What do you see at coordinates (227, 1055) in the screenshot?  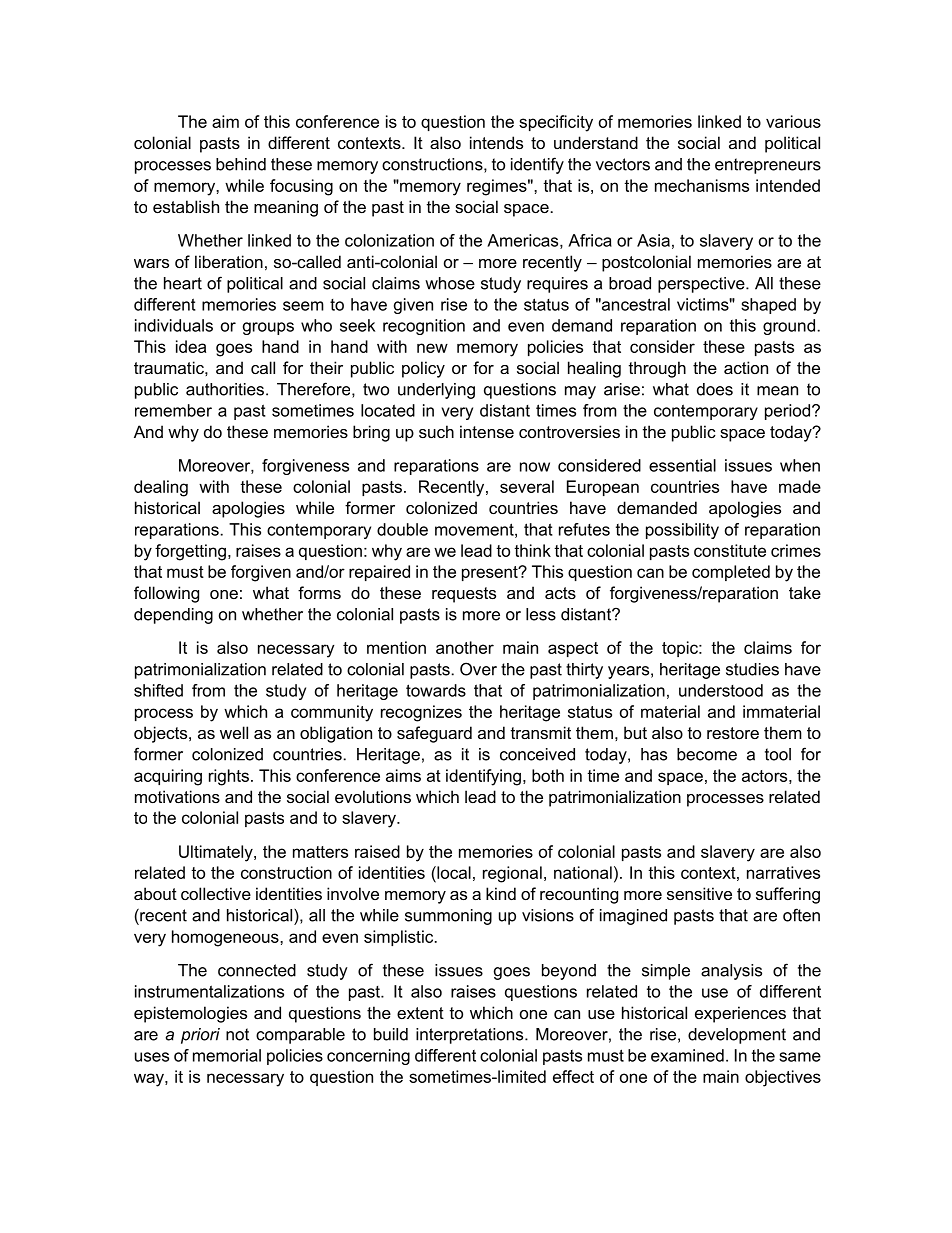 I see `memorial` at bounding box center [227, 1055].
